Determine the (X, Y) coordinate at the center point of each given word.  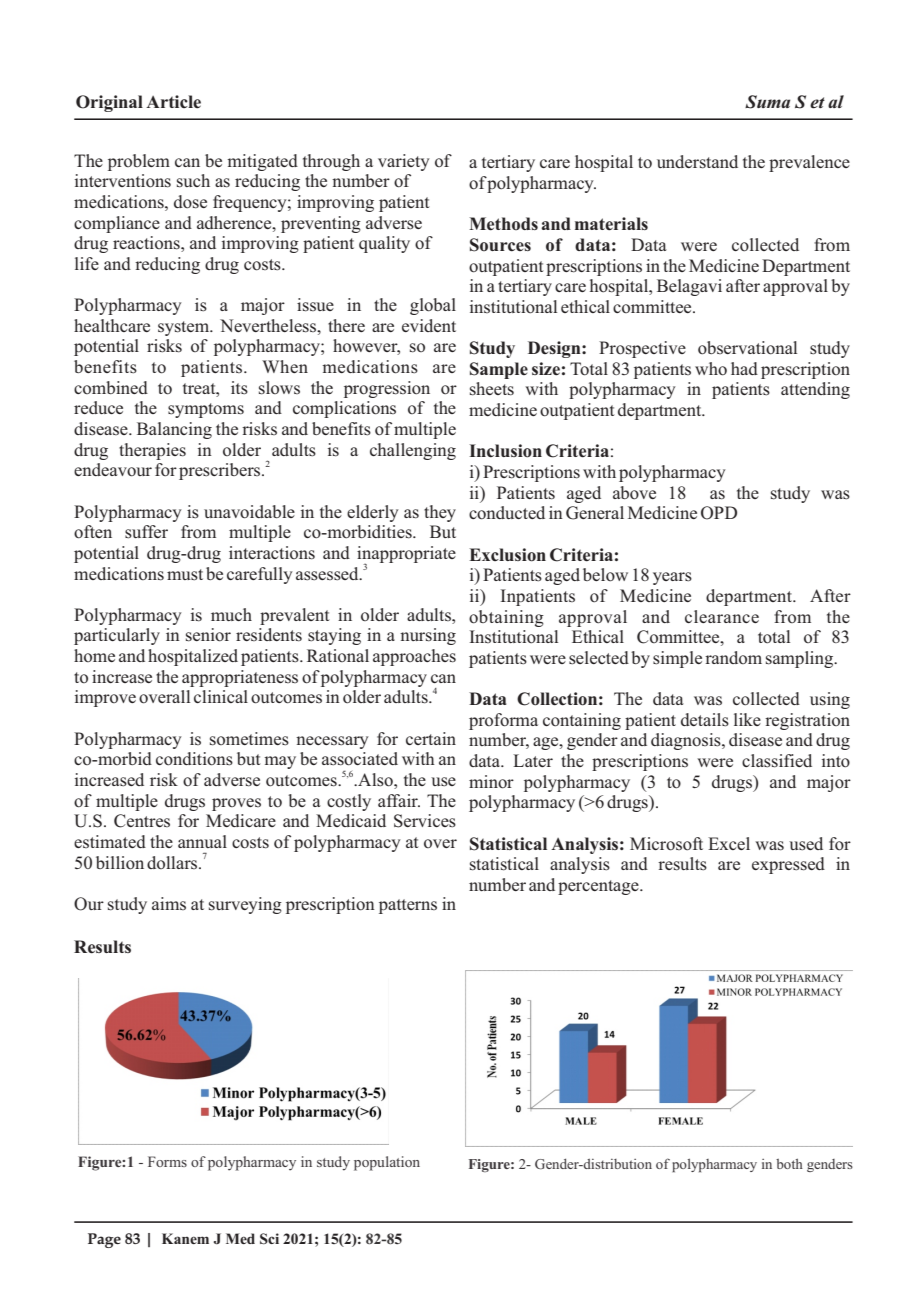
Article (173, 102)
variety (404, 162)
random (733, 657)
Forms (167, 1161)
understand (697, 162)
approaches (414, 657)
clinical (221, 696)
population (387, 1163)
